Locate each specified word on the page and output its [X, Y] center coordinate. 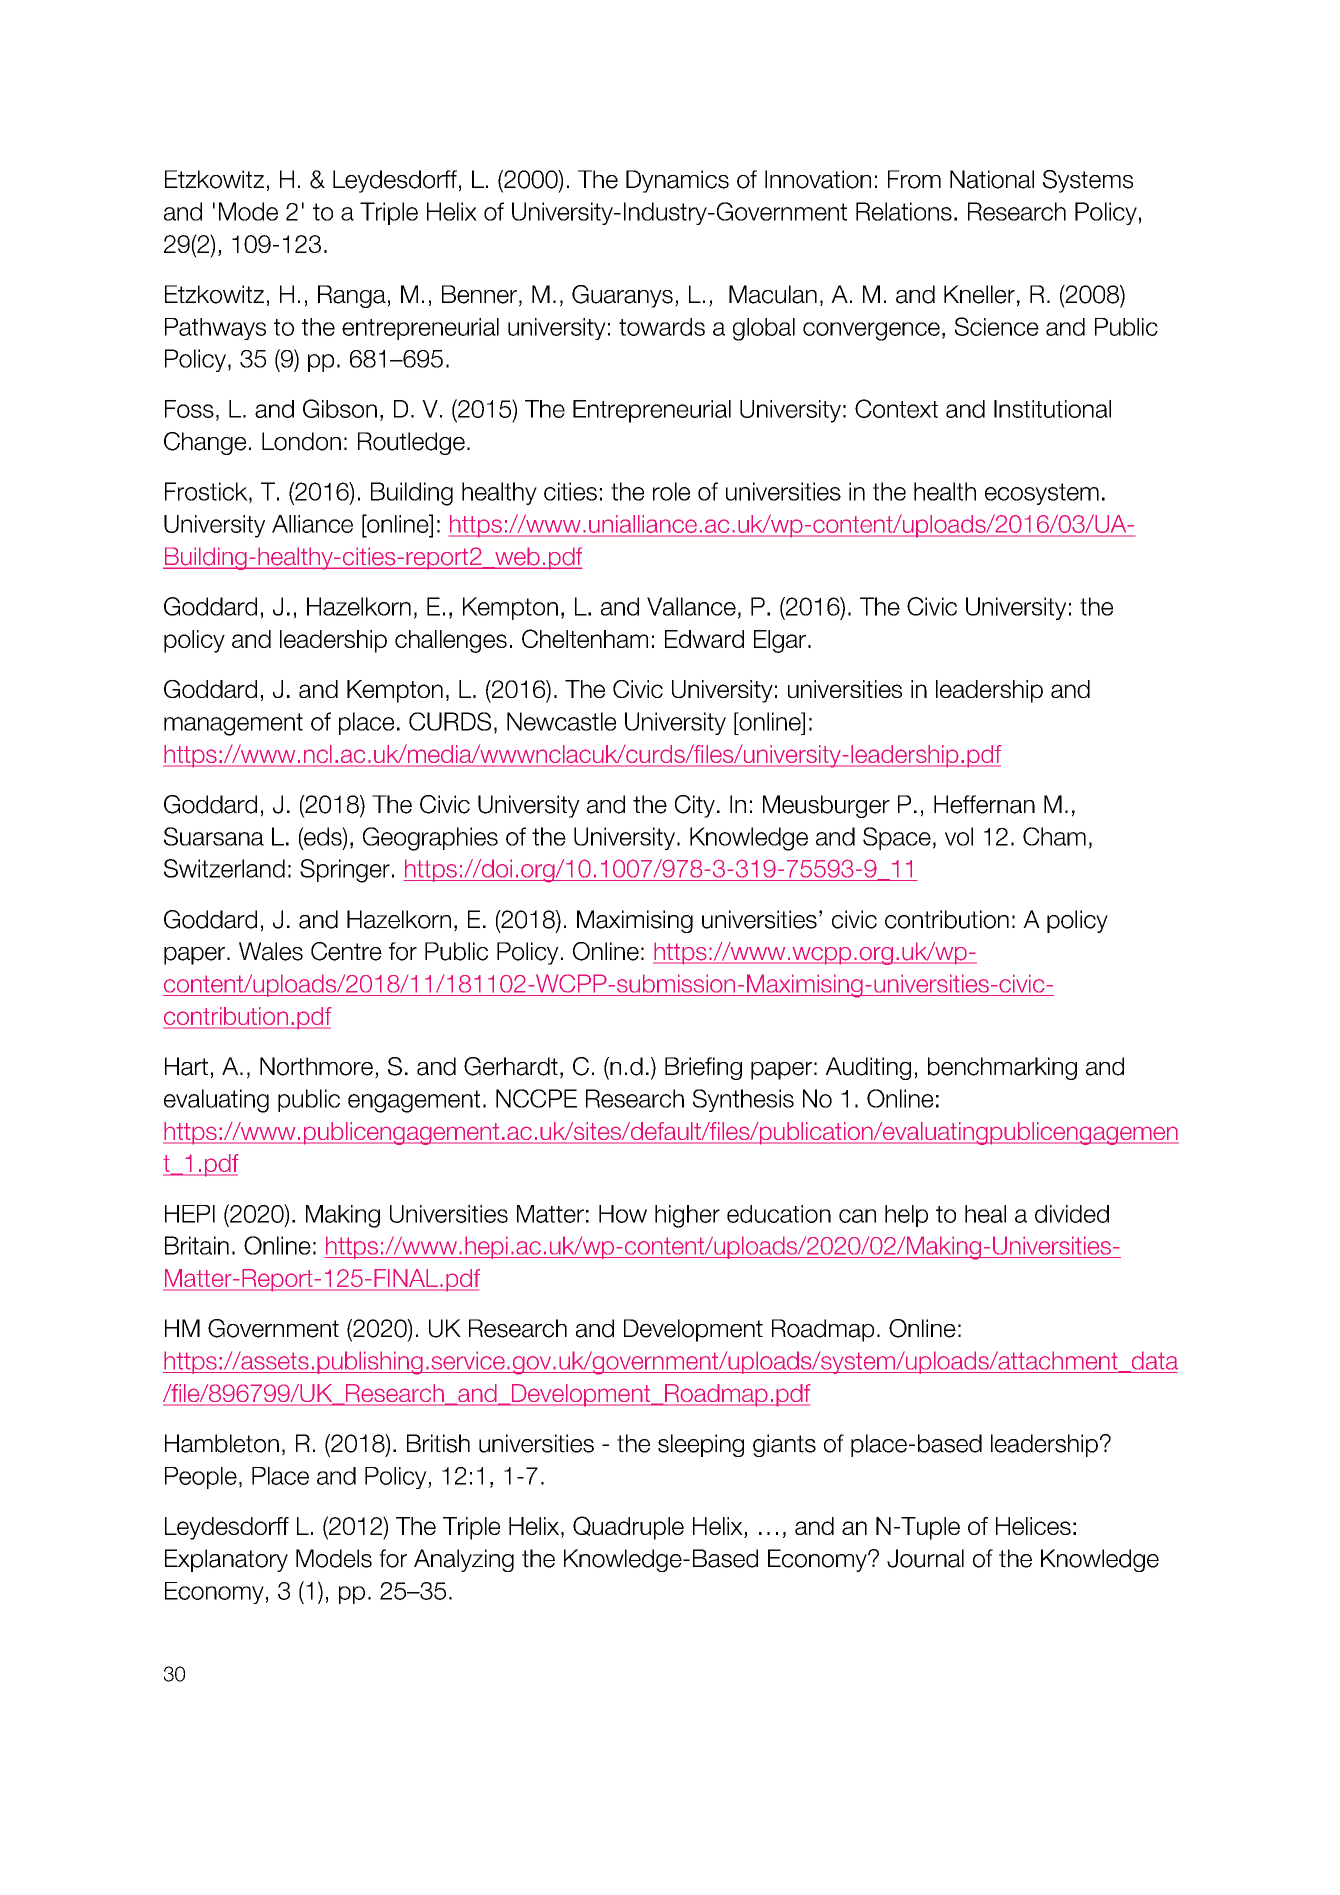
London [301, 441]
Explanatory [226, 1560]
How [623, 1214]
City [695, 806]
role [671, 491]
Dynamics [677, 181]
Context [896, 408]
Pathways [215, 329]
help [906, 1216]
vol [959, 836]
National [992, 179]
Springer [345, 871]
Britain [197, 1245]
